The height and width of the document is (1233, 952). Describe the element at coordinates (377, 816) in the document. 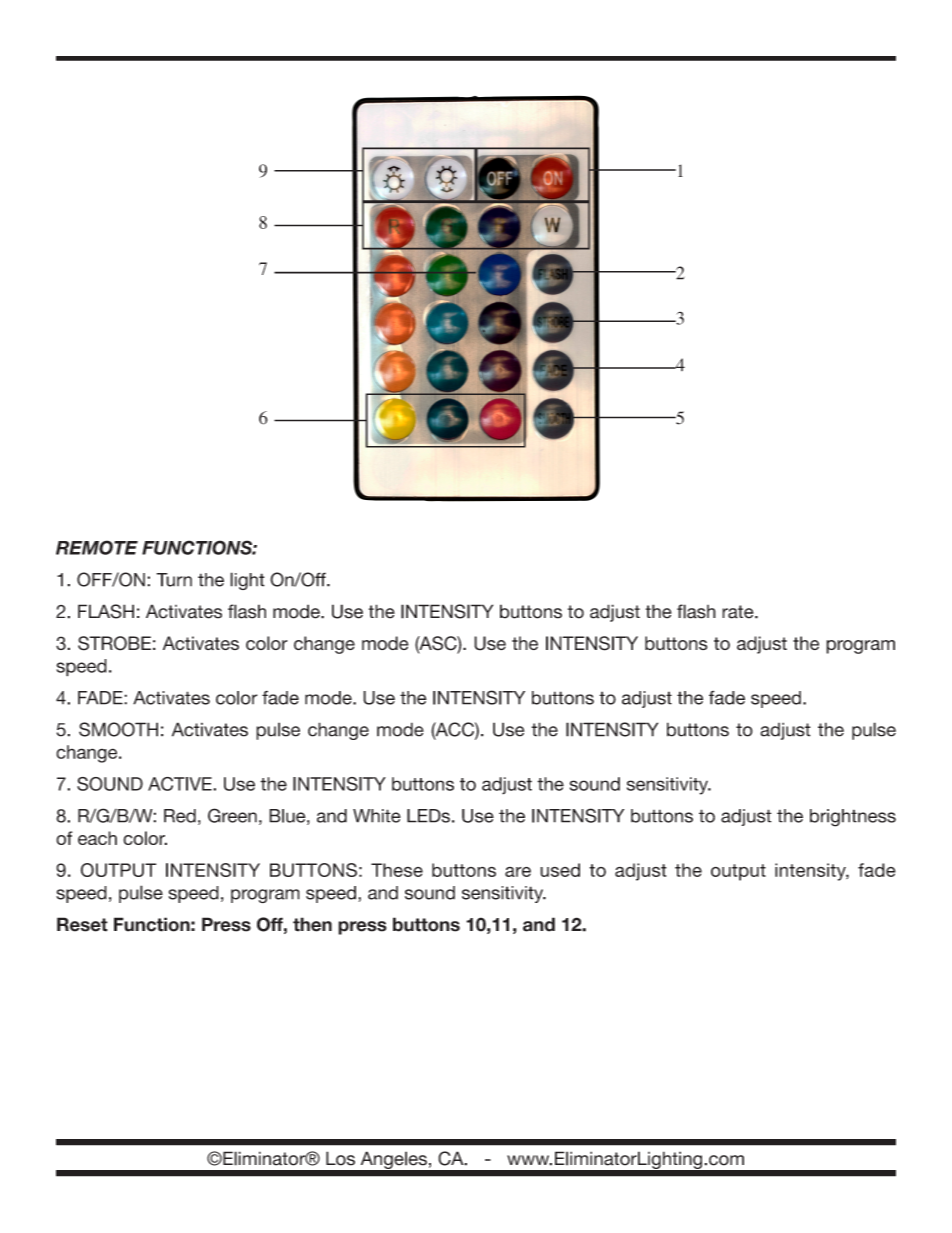

I see `White` at that location.
